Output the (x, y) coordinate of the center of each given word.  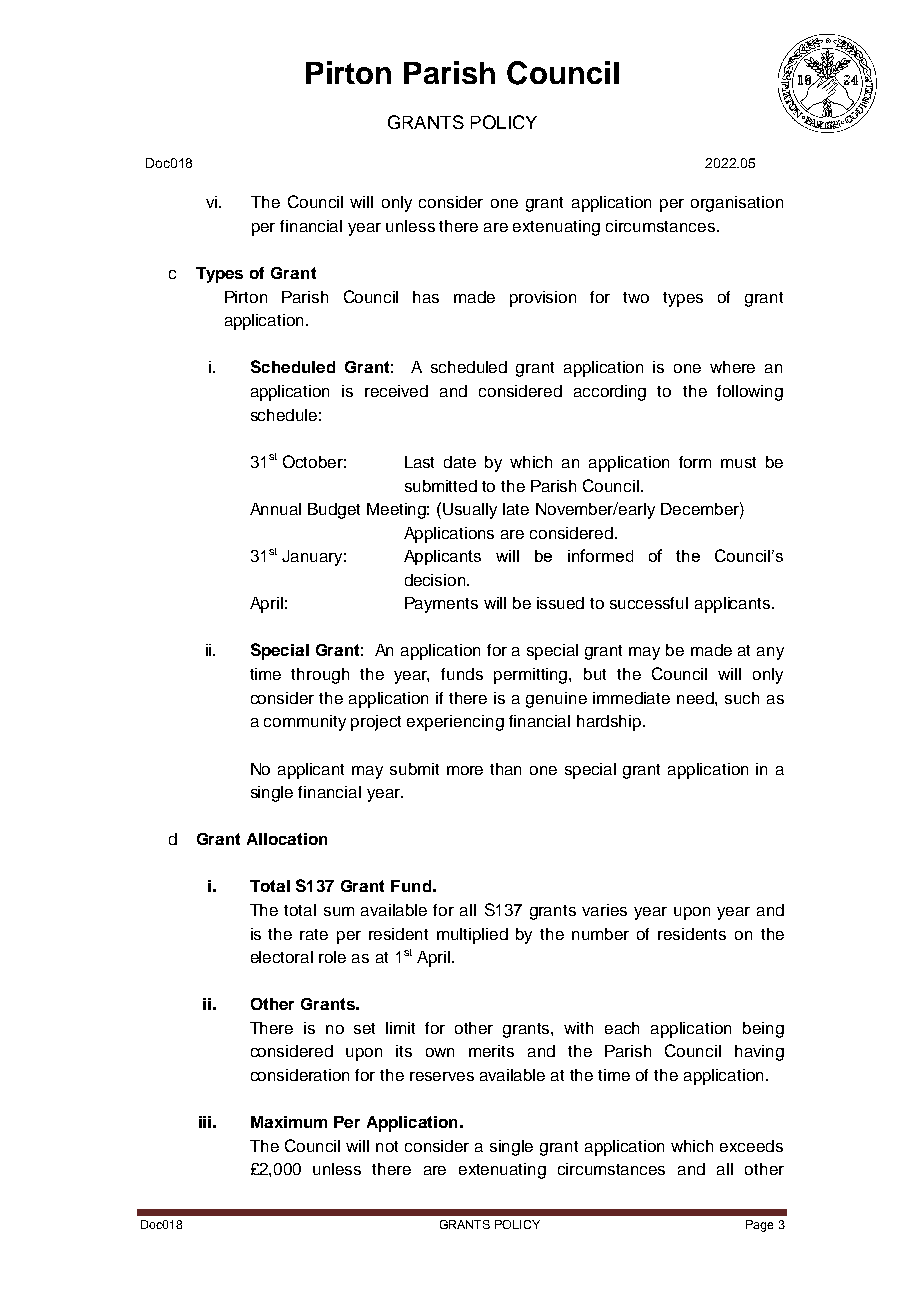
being (763, 1030)
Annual (275, 509)
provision (543, 299)
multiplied (472, 936)
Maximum (289, 1122)
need (696, 698)
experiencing (455, 723)
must (738, 462)
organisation (737, 204)
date (460, 462)
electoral (282, 957)
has (426, 297)
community (305, 723)
